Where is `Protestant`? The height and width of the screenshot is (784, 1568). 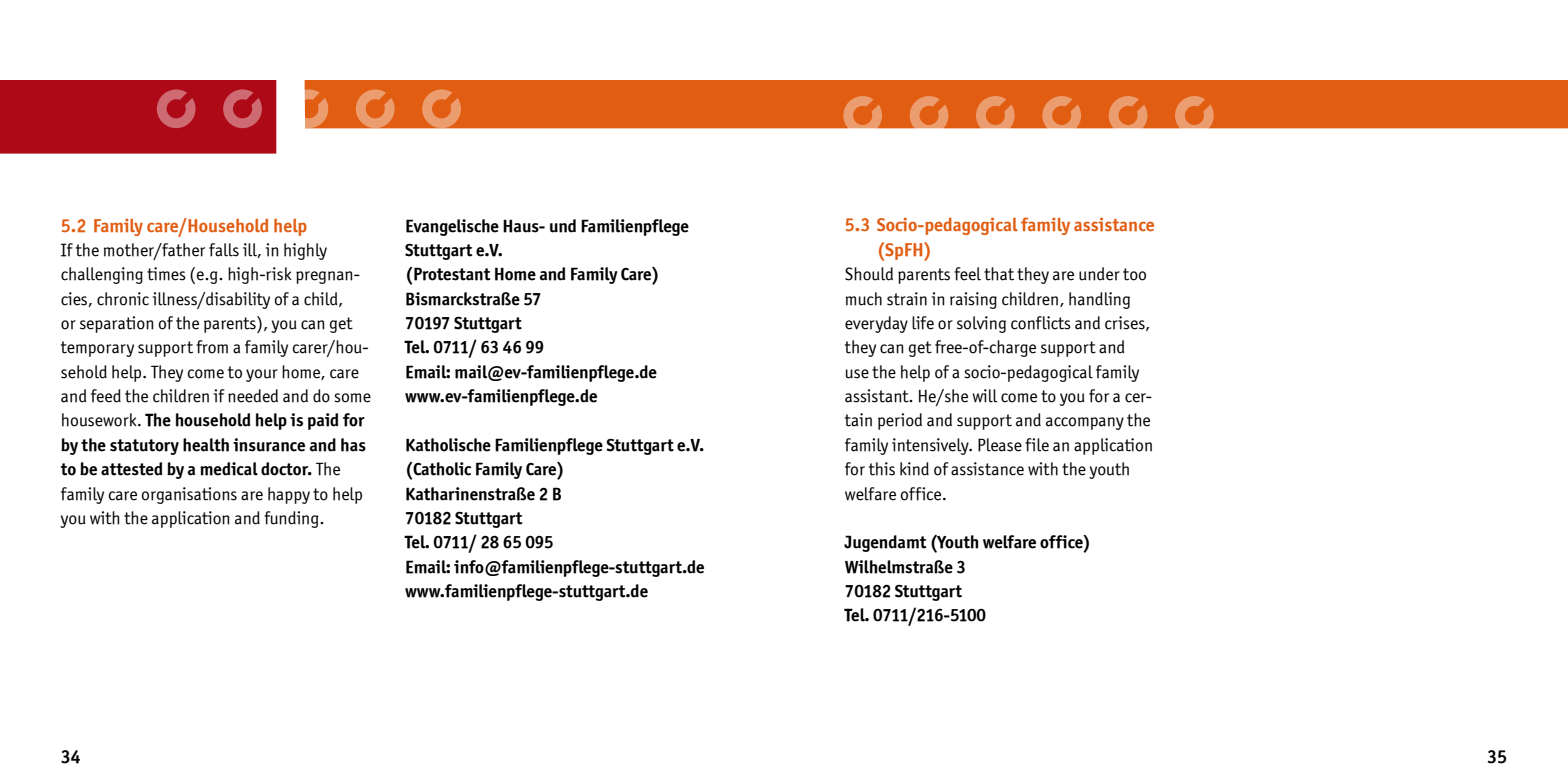
Protestant is located at coordinates (452, 274).
